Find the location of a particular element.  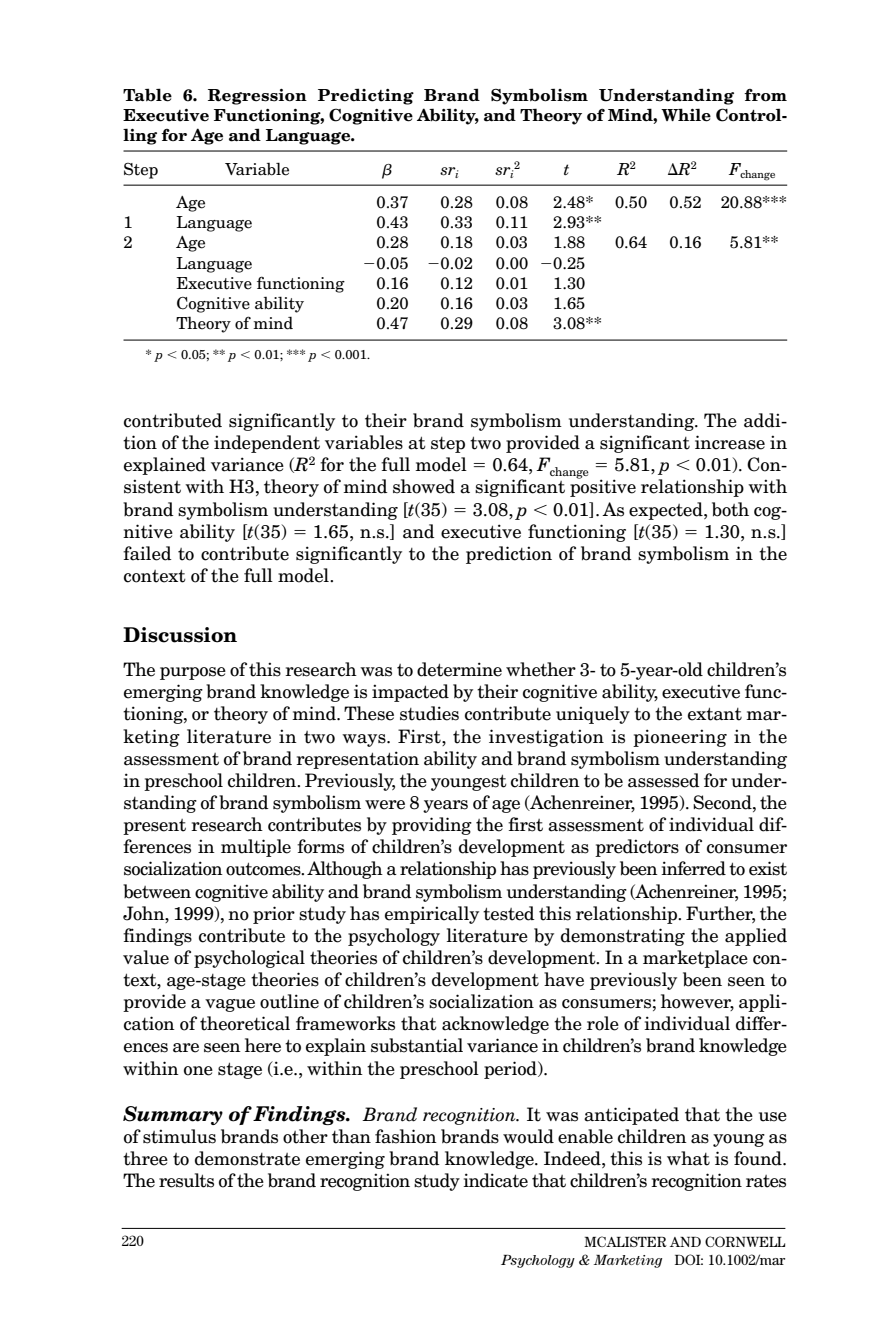

independent is located at coordinates (267, 444).
